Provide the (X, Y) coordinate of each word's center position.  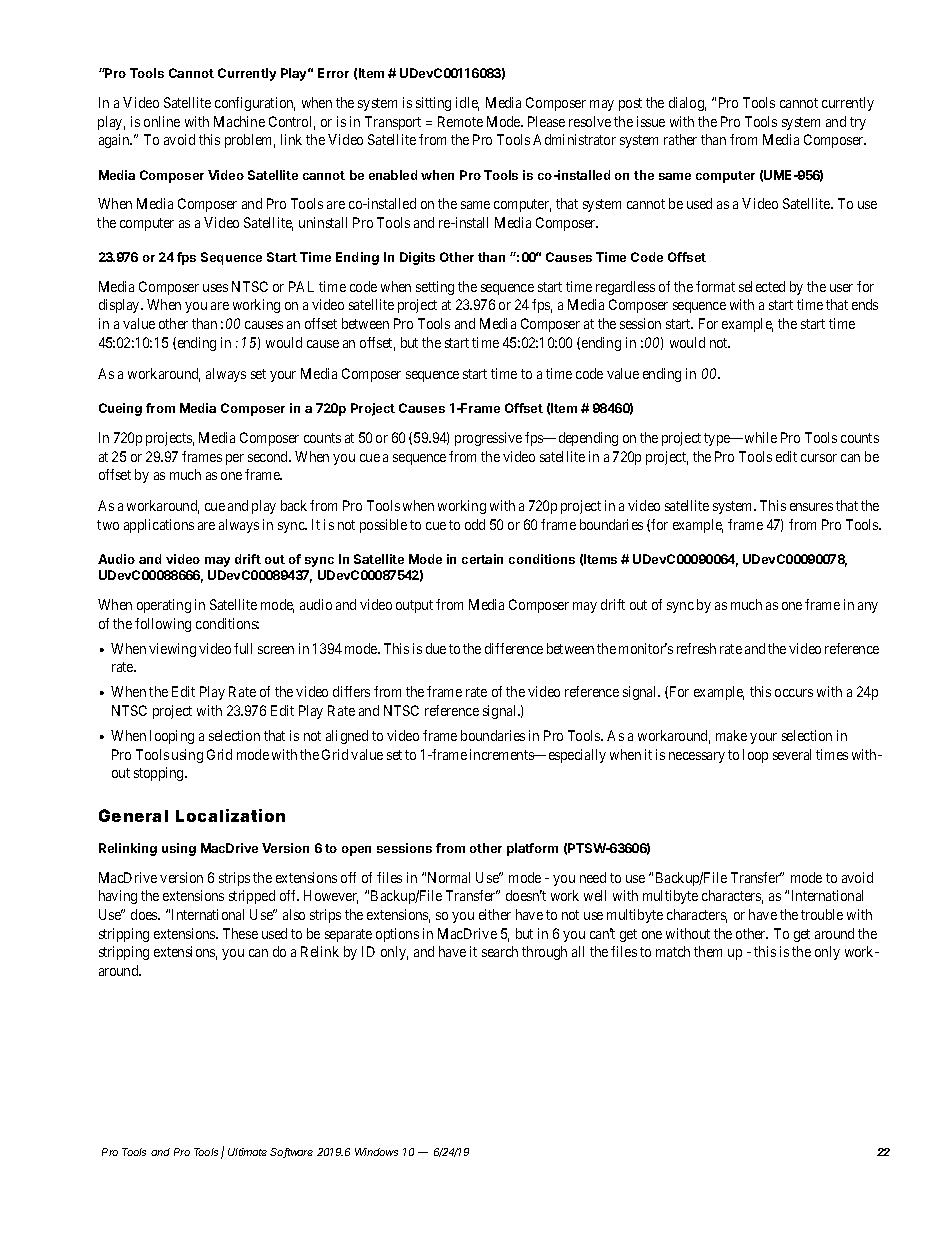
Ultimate (247, 1152)
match (673, 951)
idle (467, 104)
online (162, 121)
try (858, 123)
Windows (376, 1152)
